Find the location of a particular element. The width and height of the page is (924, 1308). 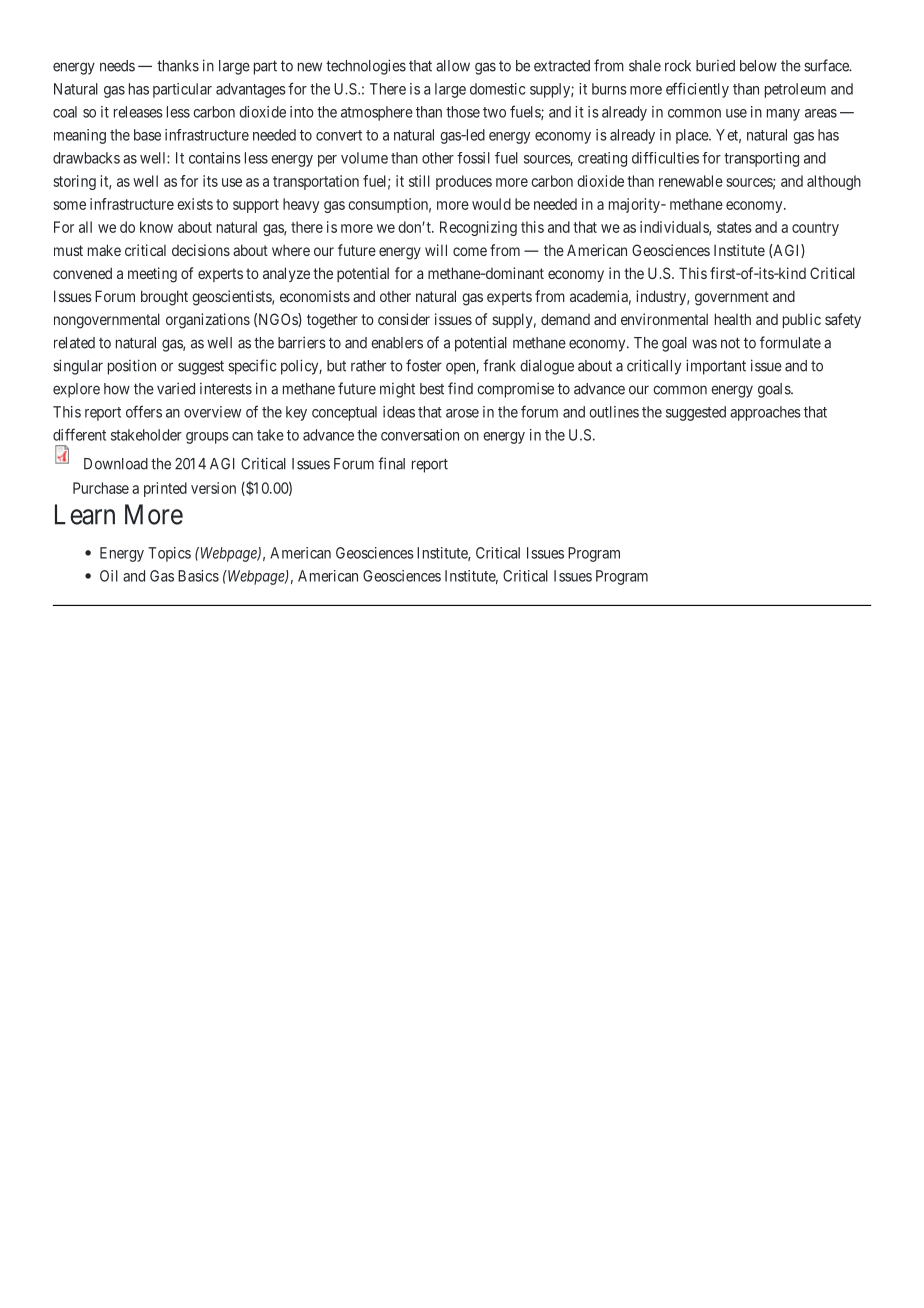

Basics is located at coordinates (198, 576).
